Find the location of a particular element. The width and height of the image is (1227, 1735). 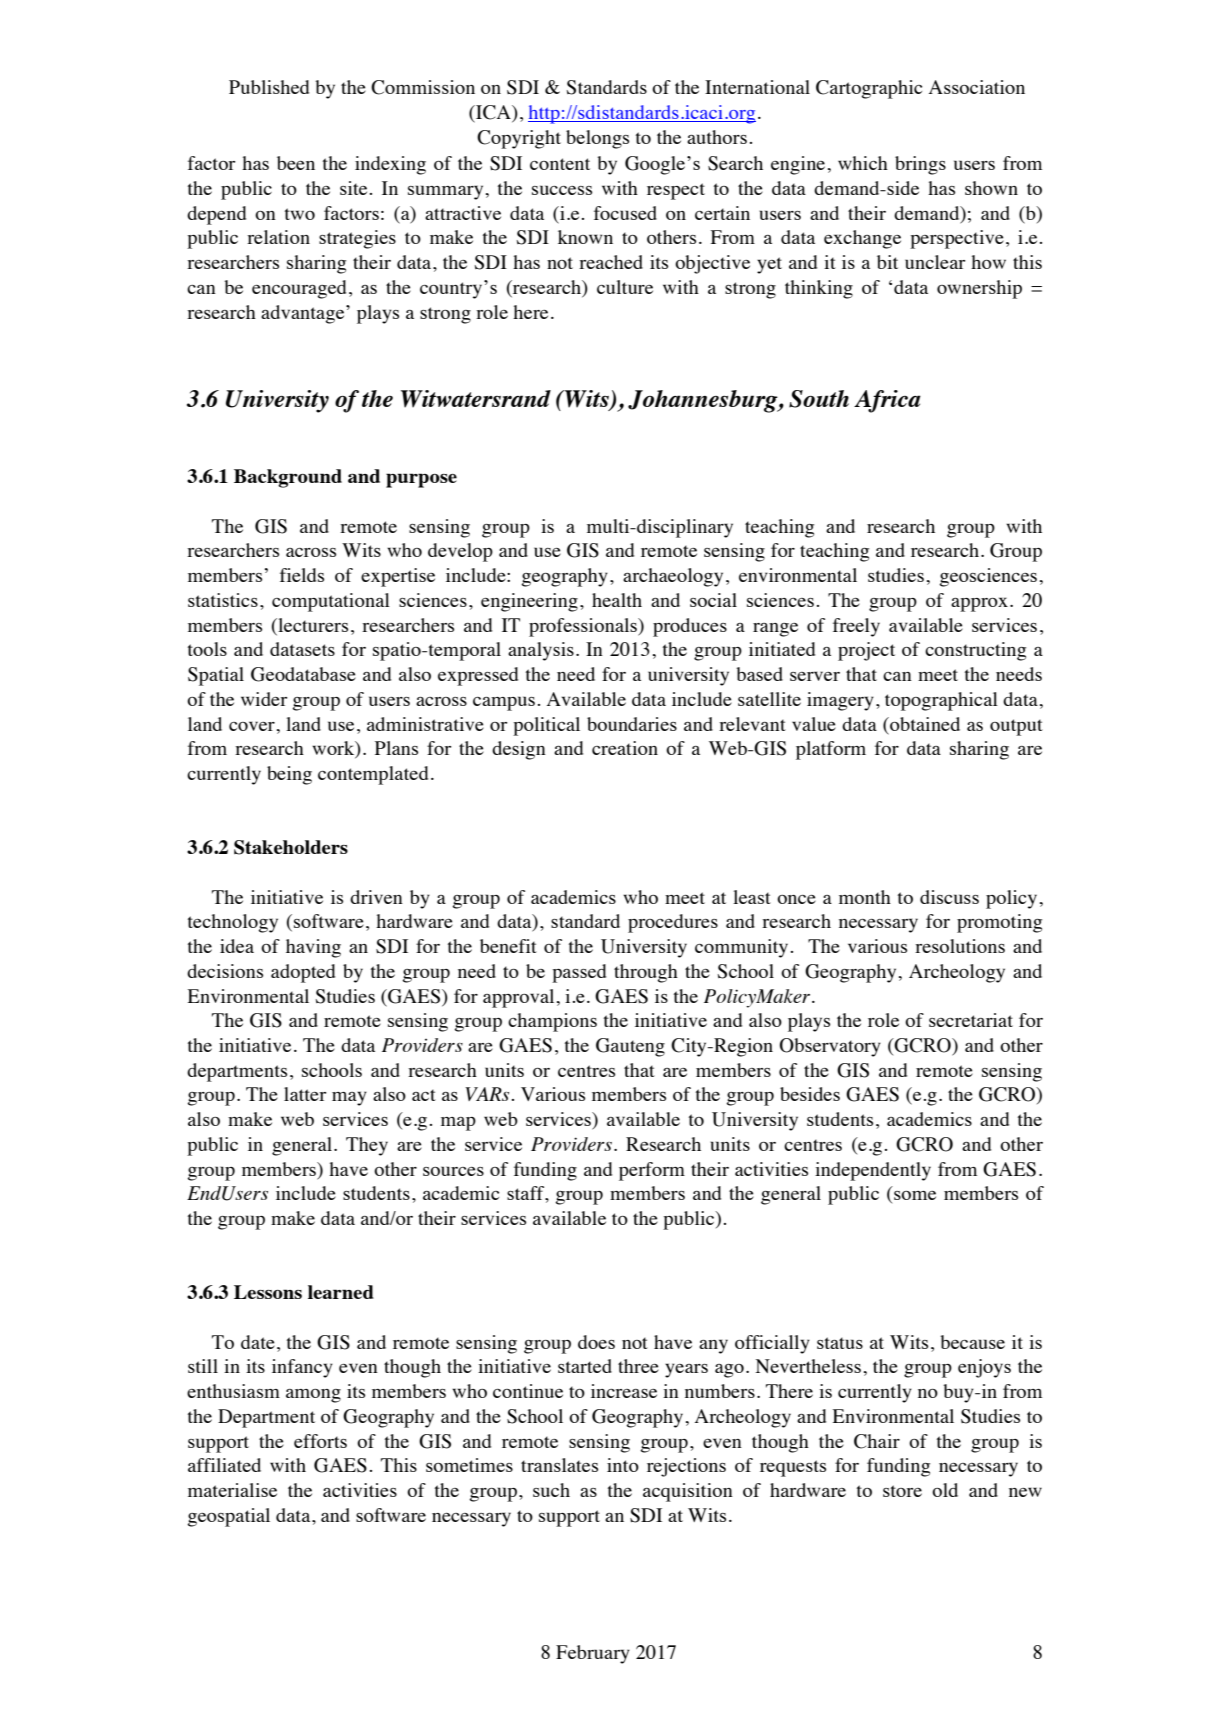

Stakeholders is located at coordinates (291, 847).
